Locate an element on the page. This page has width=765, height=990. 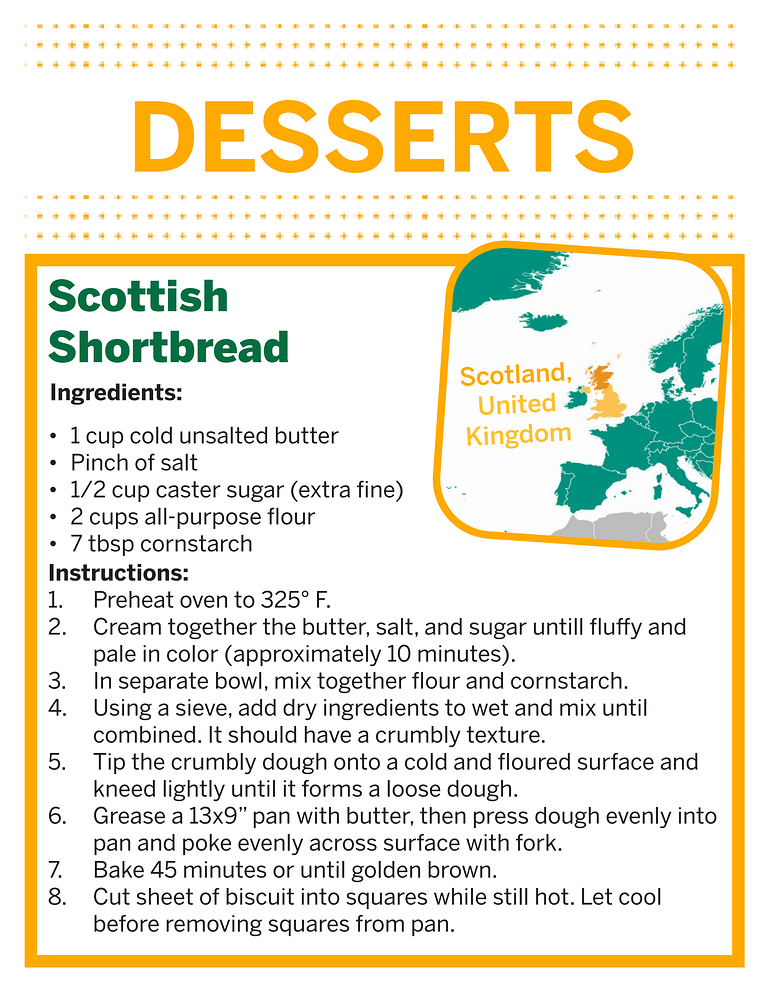
sheet is located at coordinates (165, 896).
